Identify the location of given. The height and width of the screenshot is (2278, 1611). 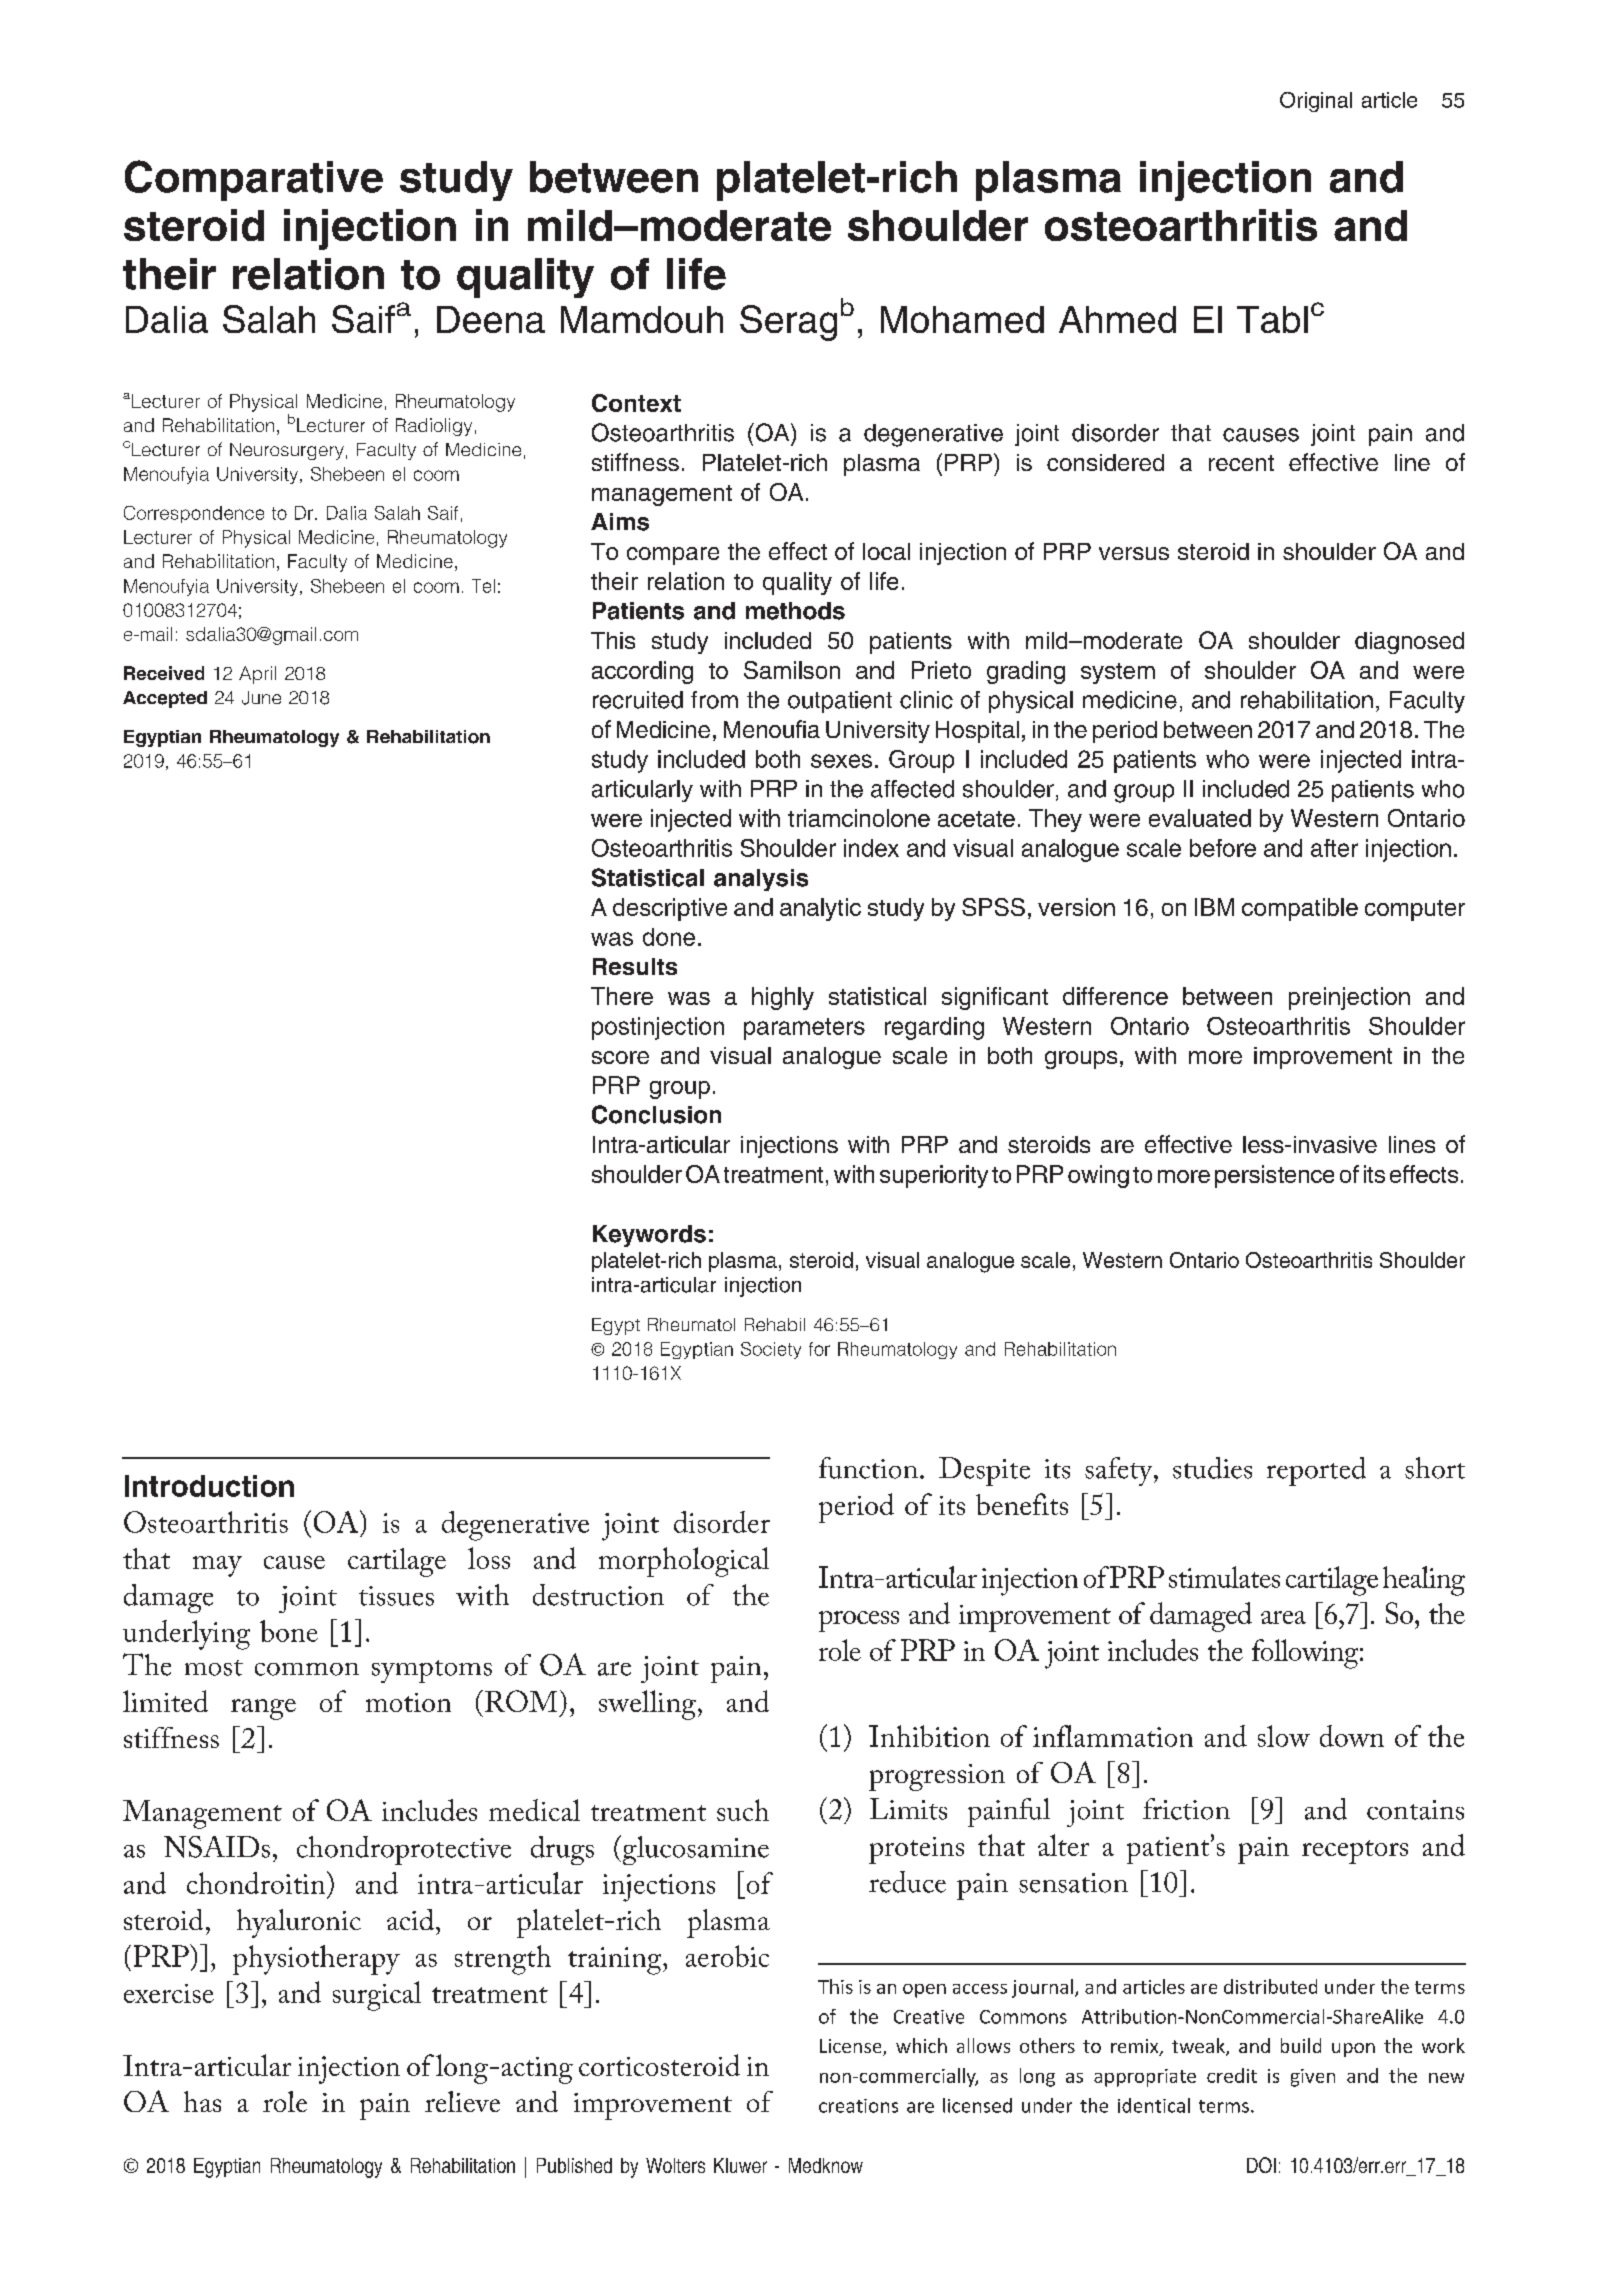
(1313, 2078).
